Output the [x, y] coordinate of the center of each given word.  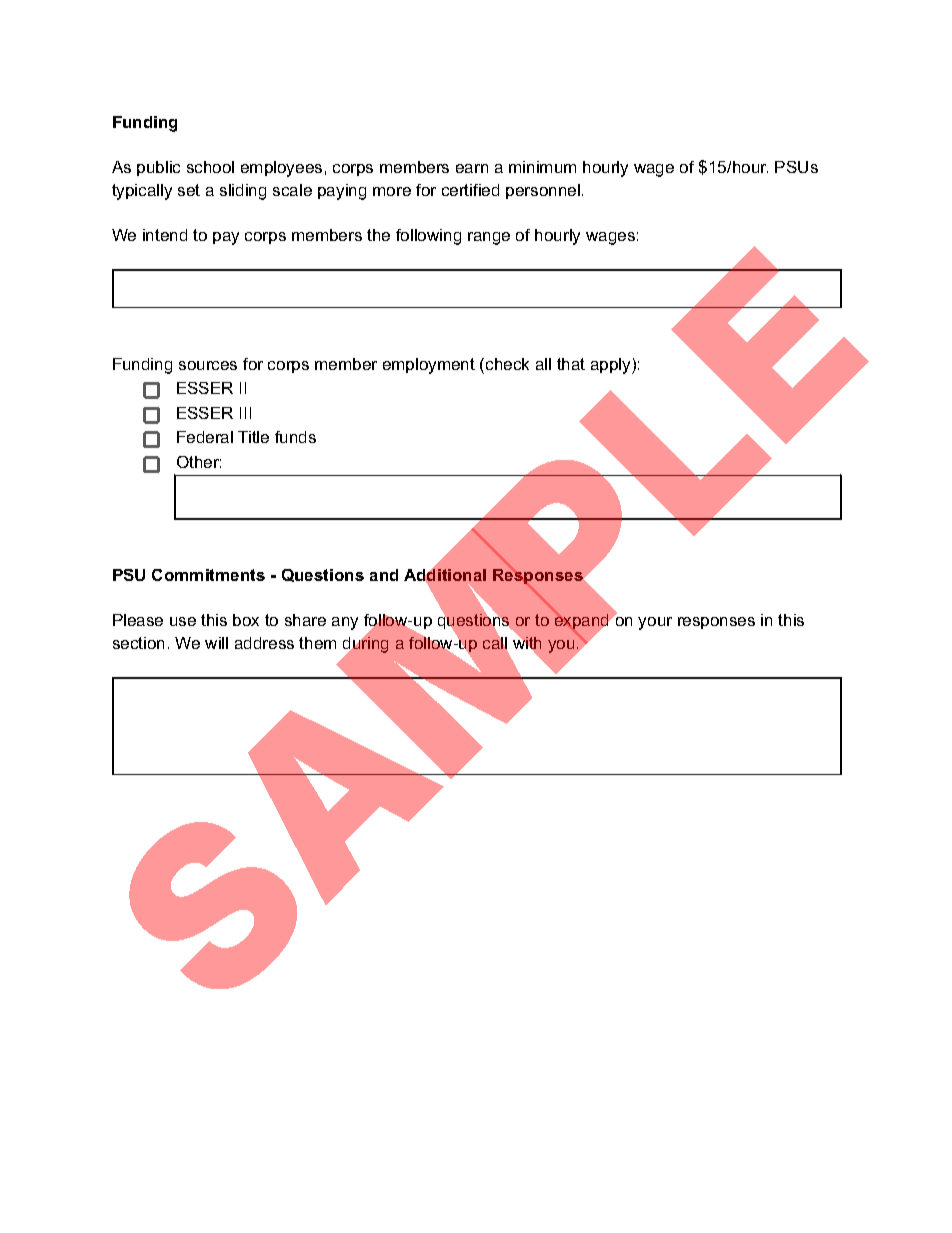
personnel [543, 191]
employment [429, 366]
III [245, 413]
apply [612, 366]
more [392, 191]
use [183, 621]
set [189, 190]
